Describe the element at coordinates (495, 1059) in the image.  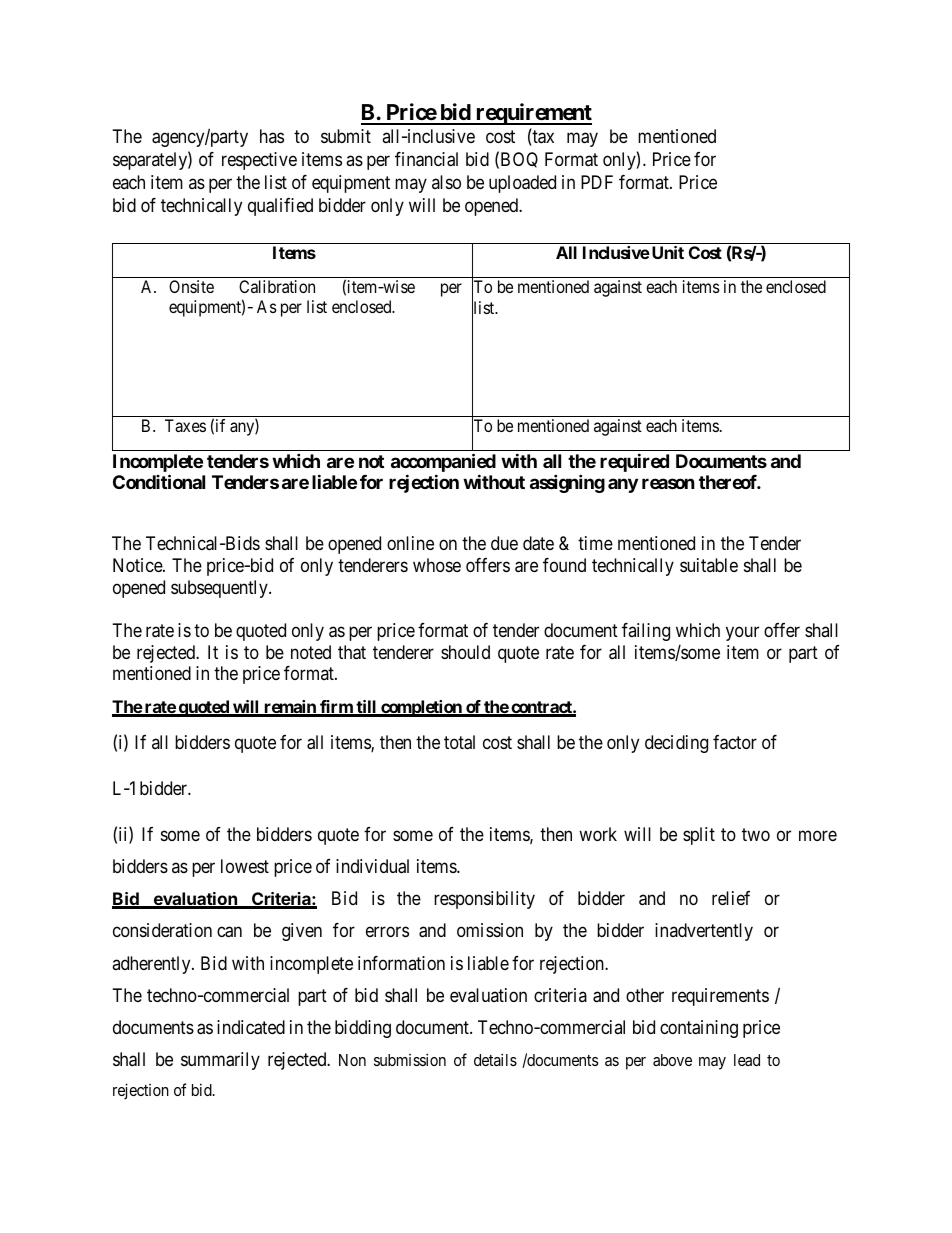
I see `details` at that location.
